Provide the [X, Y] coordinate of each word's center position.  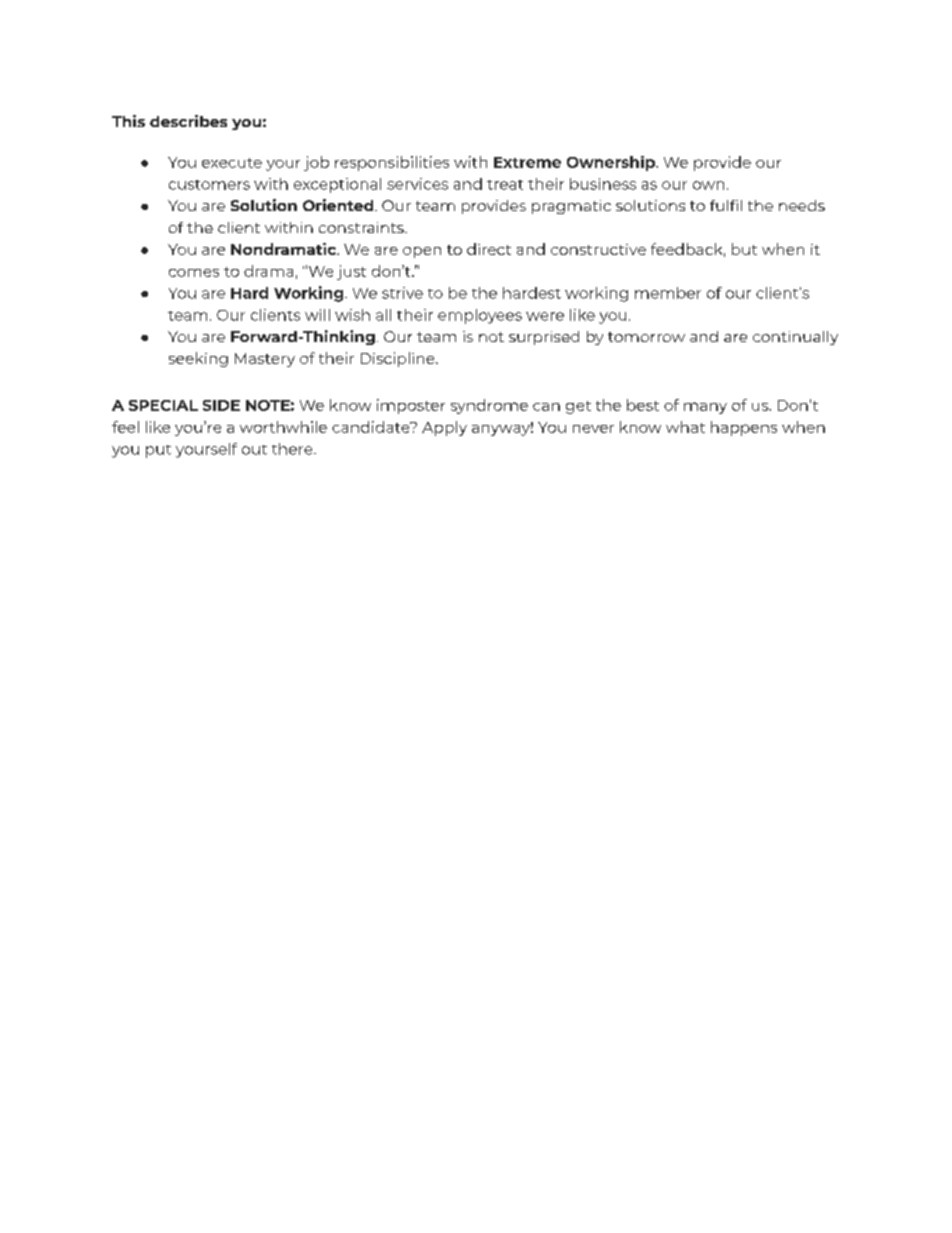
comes [194, 273]
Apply [444, 428]
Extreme [527, 162]
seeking [198, 359]
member [668, 293]
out [254, 450]
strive [402, 293]
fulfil [726, 205]
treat [505, 185]
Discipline [399, 359]
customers [209, 185]
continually [795, 338]
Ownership [612, 163]
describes [188, 121]
